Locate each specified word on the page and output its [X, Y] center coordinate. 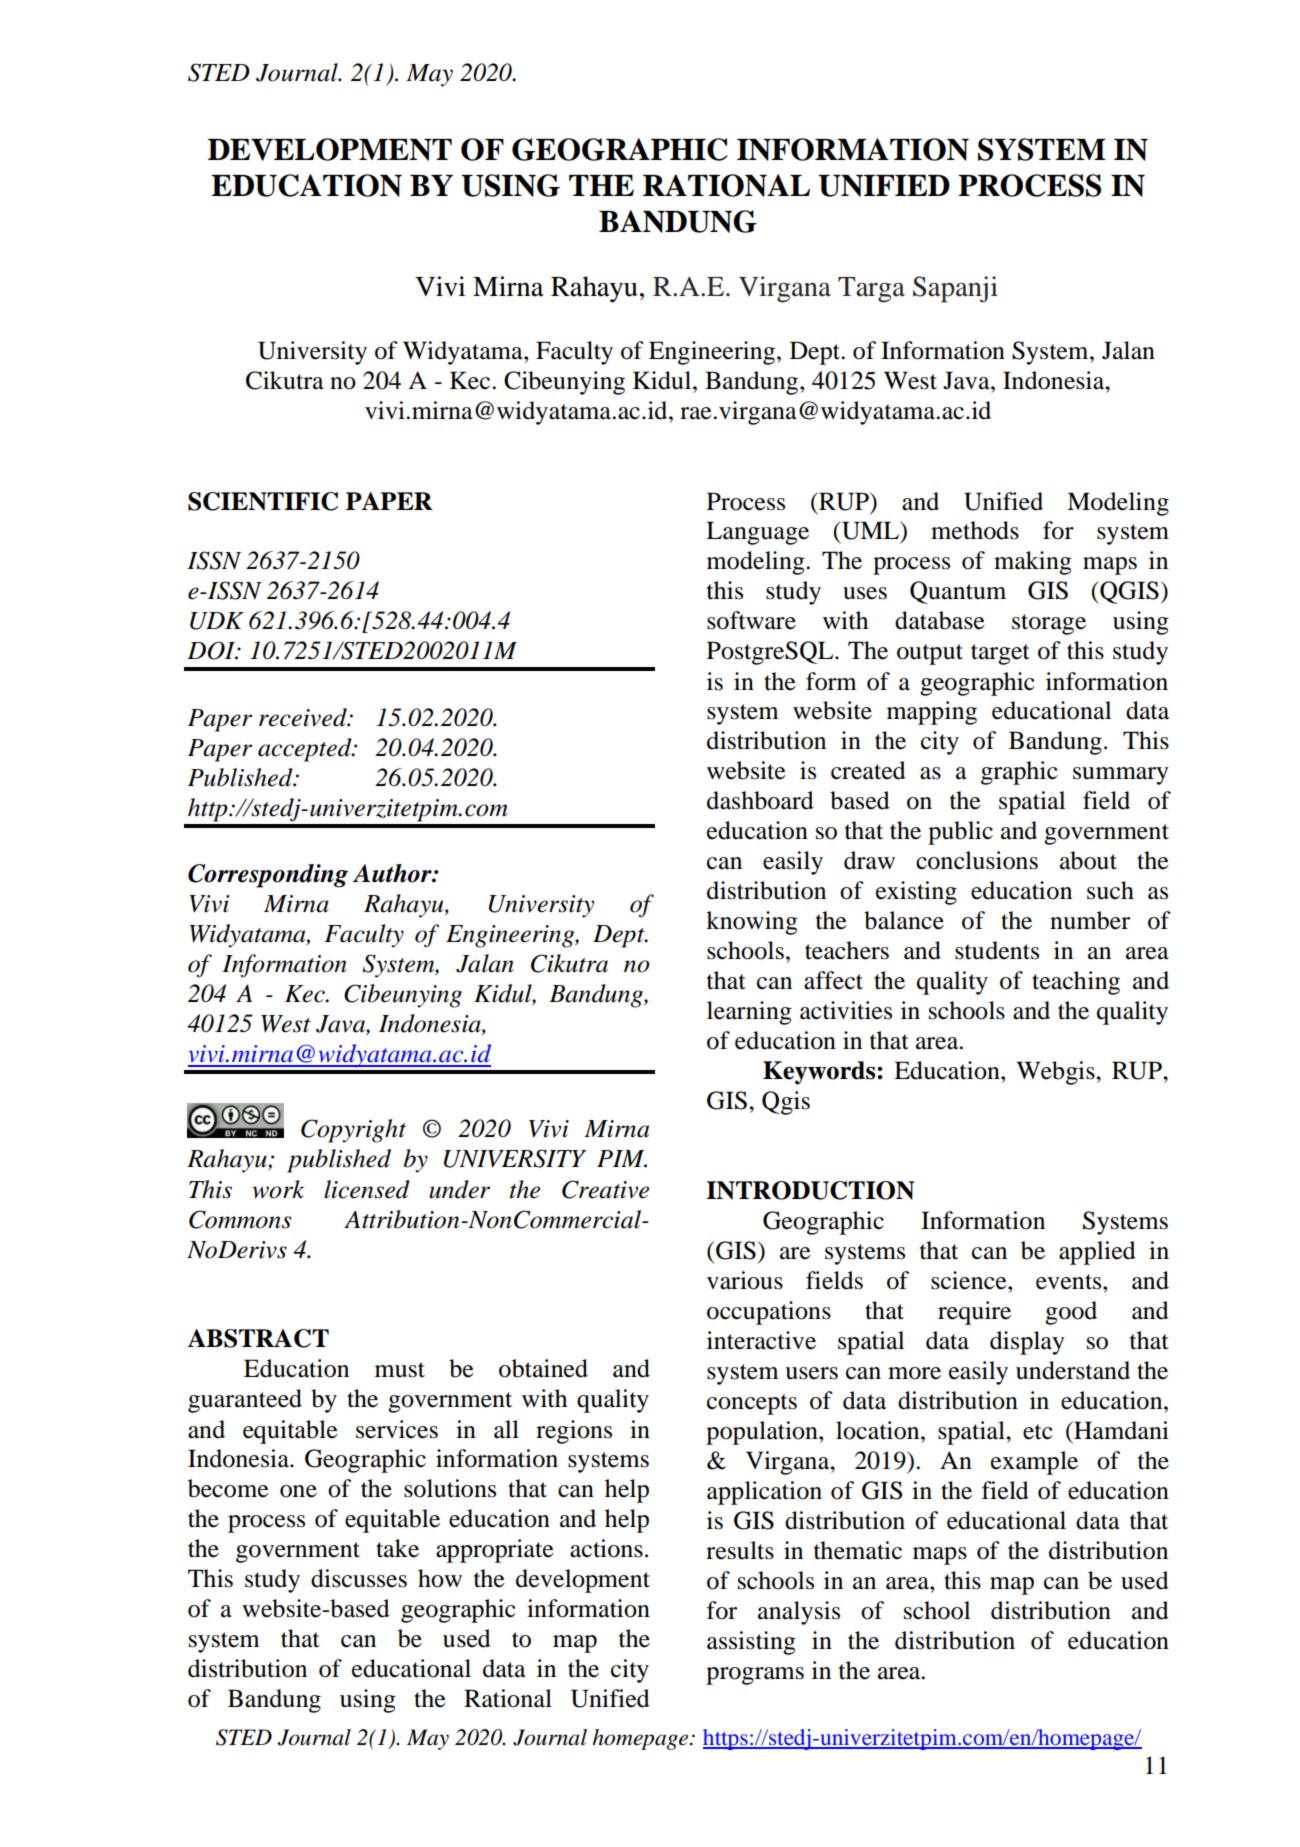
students [997, 950]
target [1000, 654]
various [745, 1280]
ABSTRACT [258, 1338]
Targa [871, 290]
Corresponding [268, 876]
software [751, 620]
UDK [217, 621]
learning [749, 1013]
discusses [359, 1578]
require [974, 1313]
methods [975, 530]
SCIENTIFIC [263, 501]
